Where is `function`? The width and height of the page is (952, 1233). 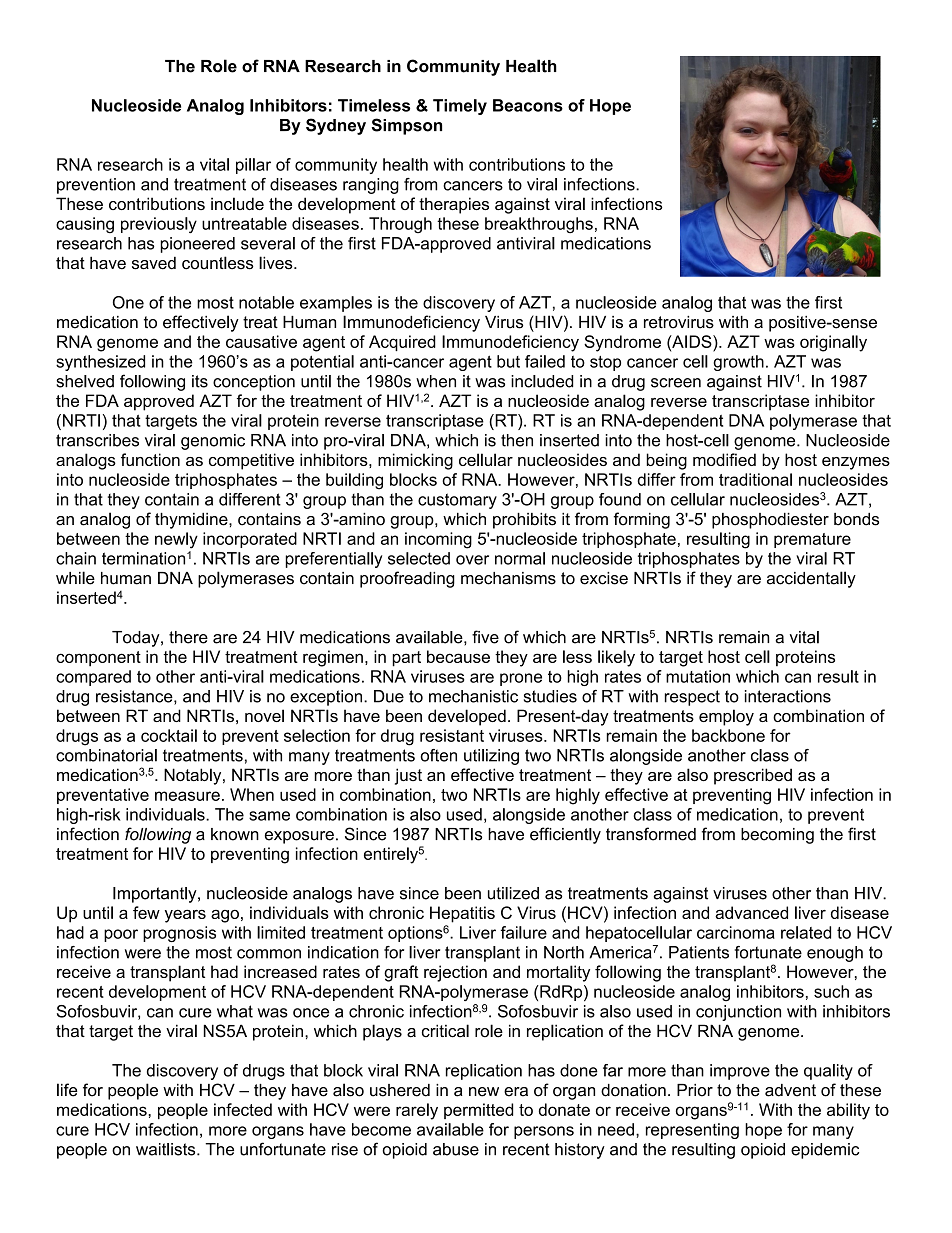
function is located at coordinates (150, 459).
